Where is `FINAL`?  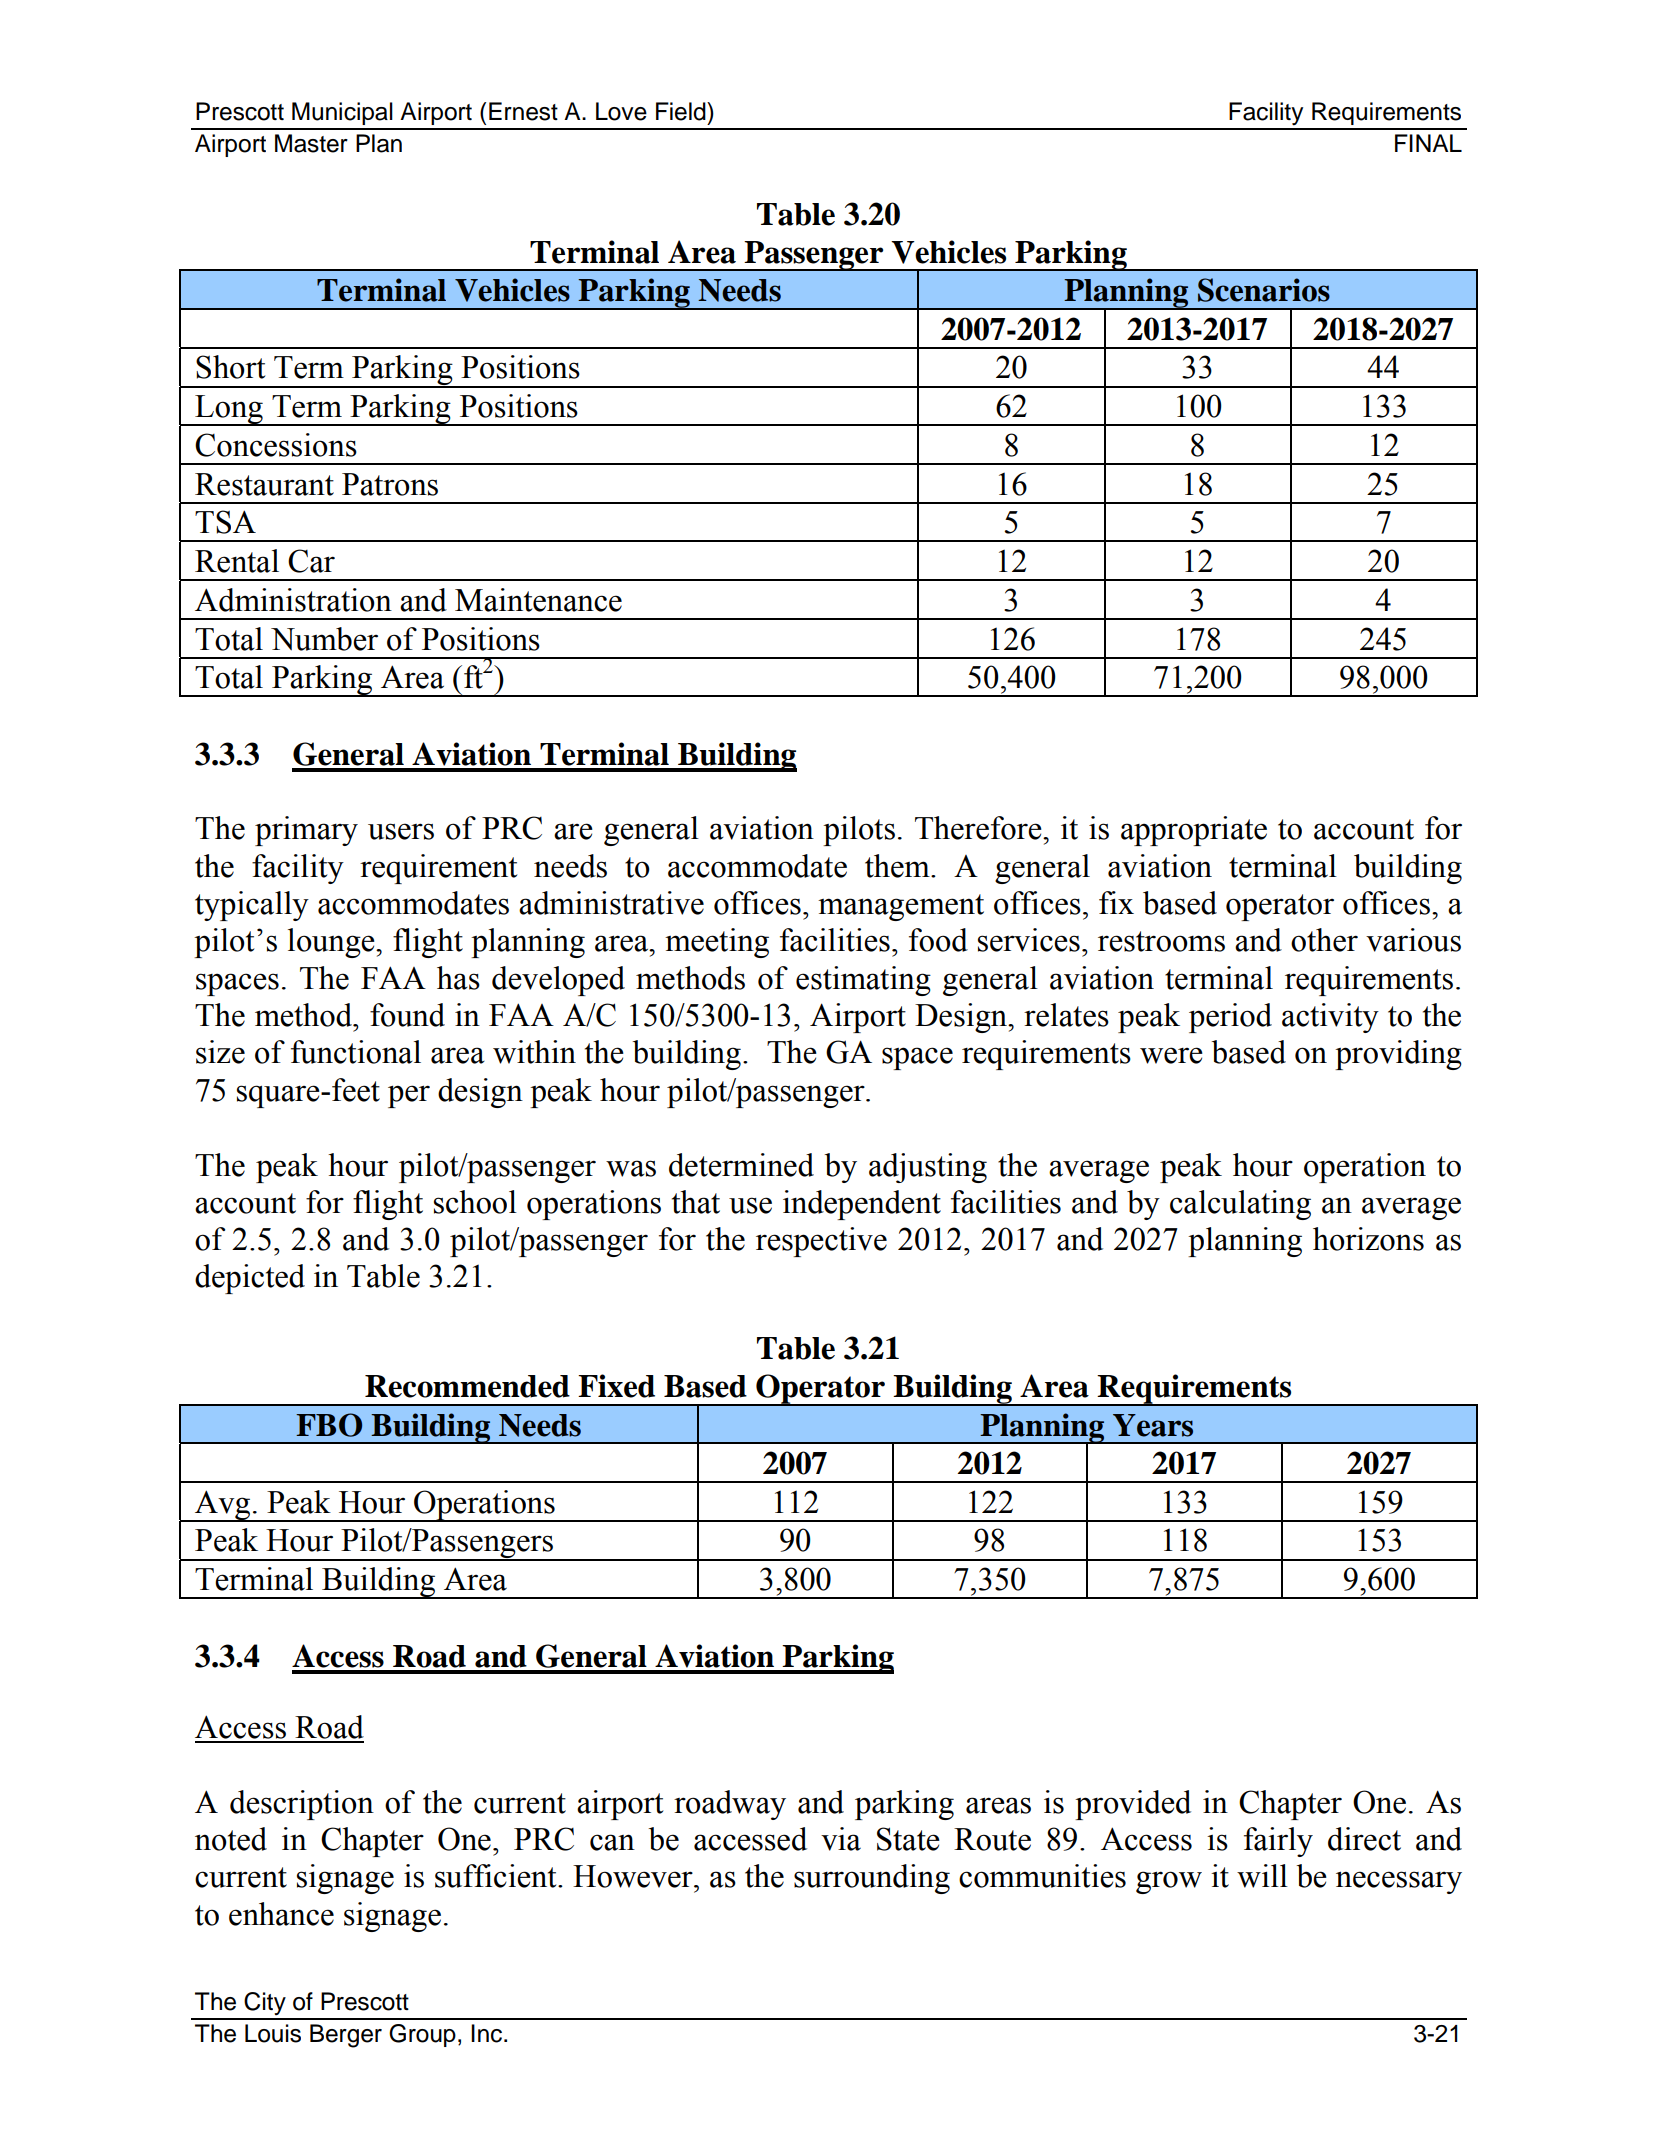
FINAL is located at coordinates (1428, 143).
